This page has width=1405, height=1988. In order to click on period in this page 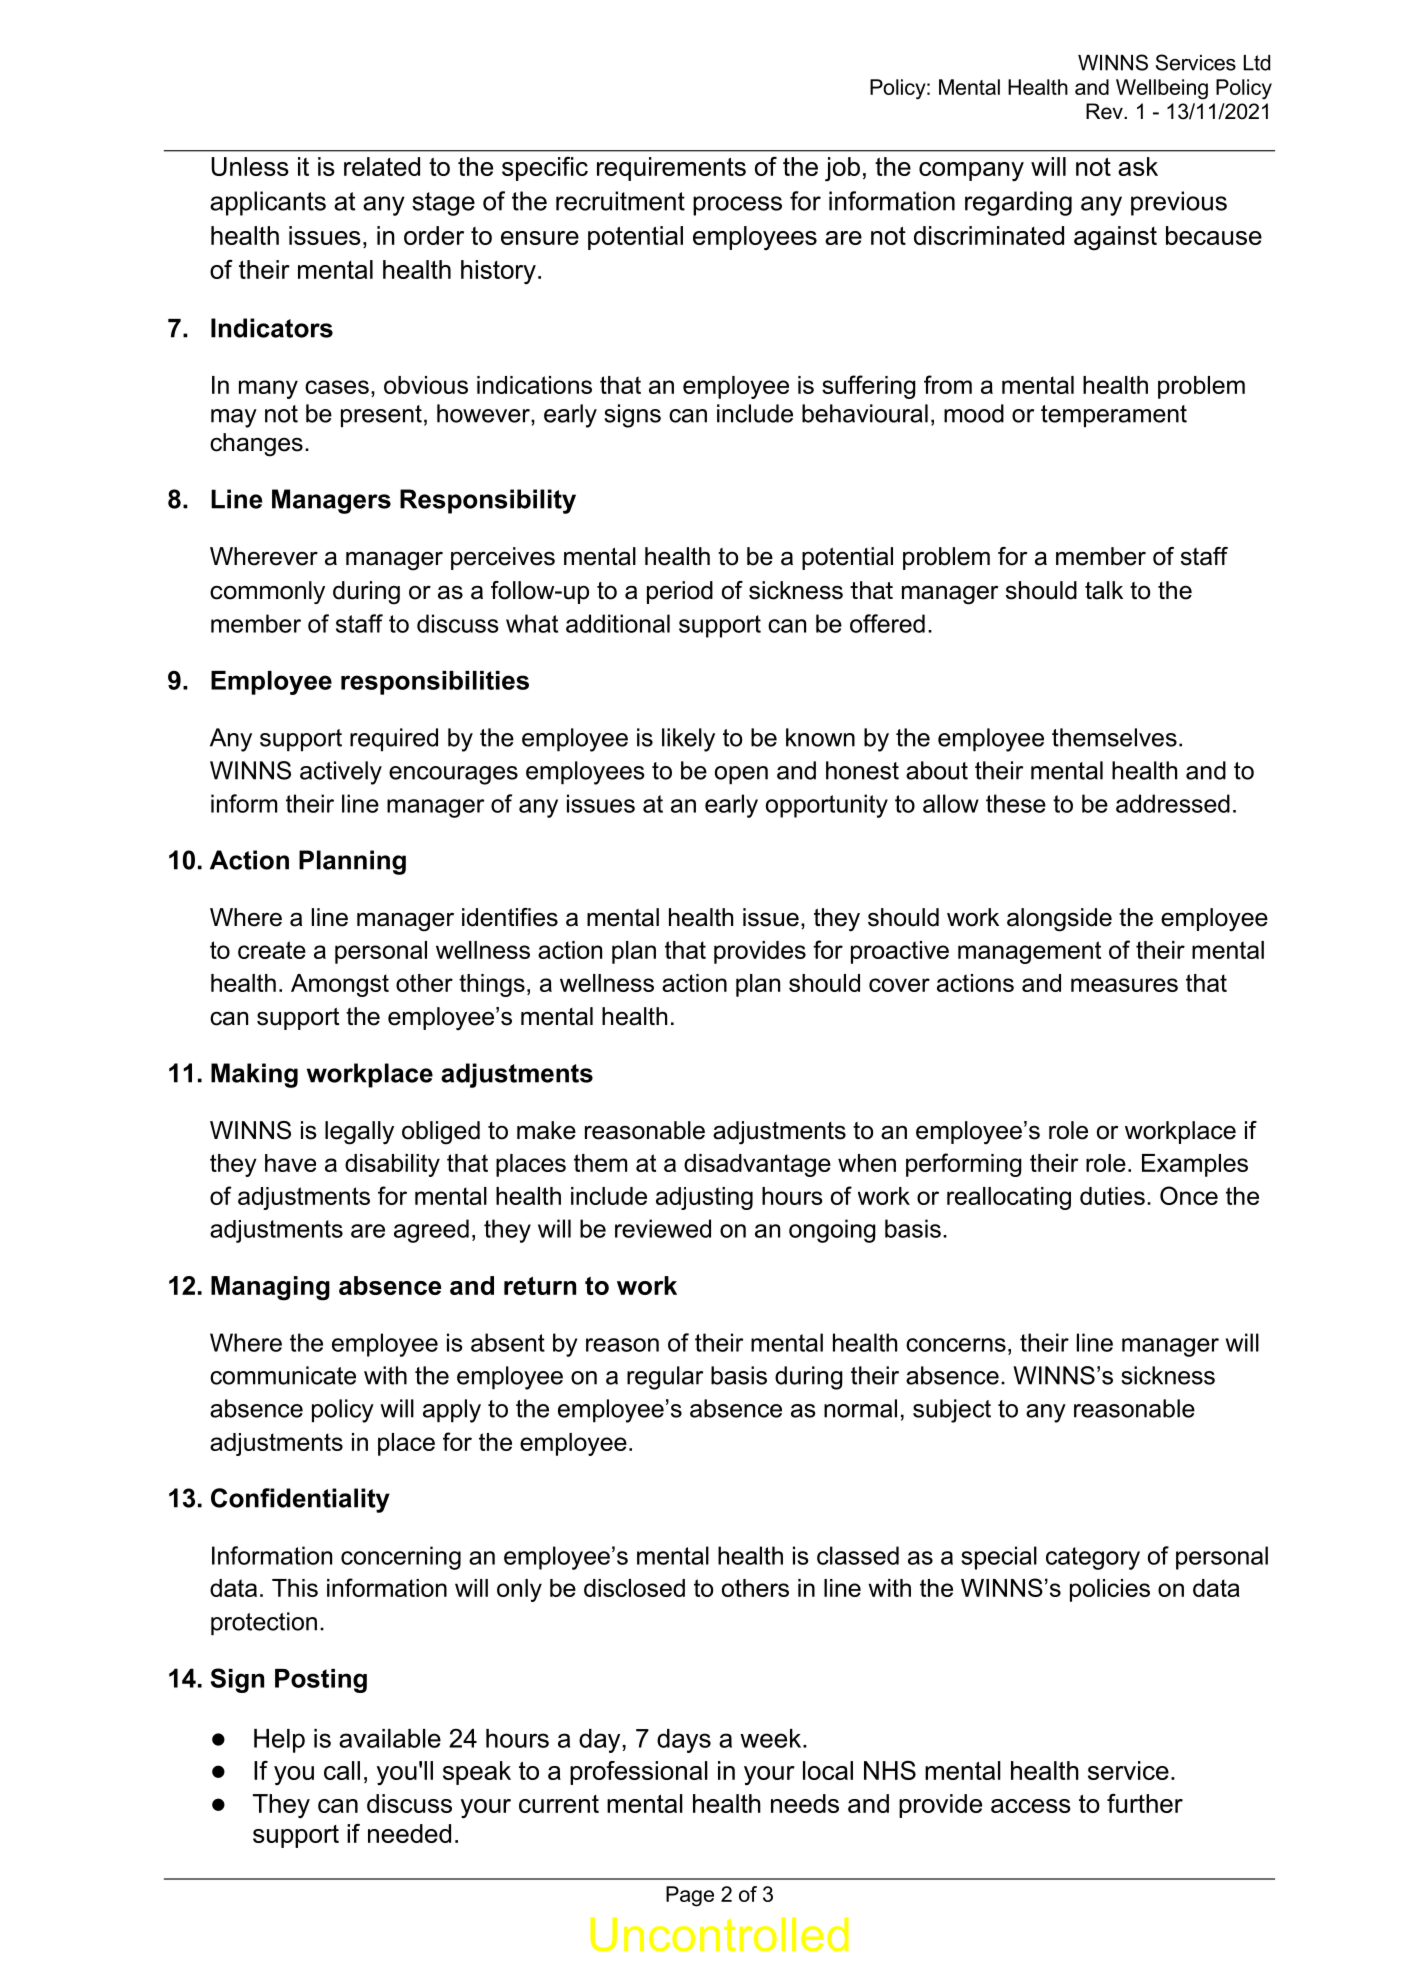, I will do `click(680, 592)`.
